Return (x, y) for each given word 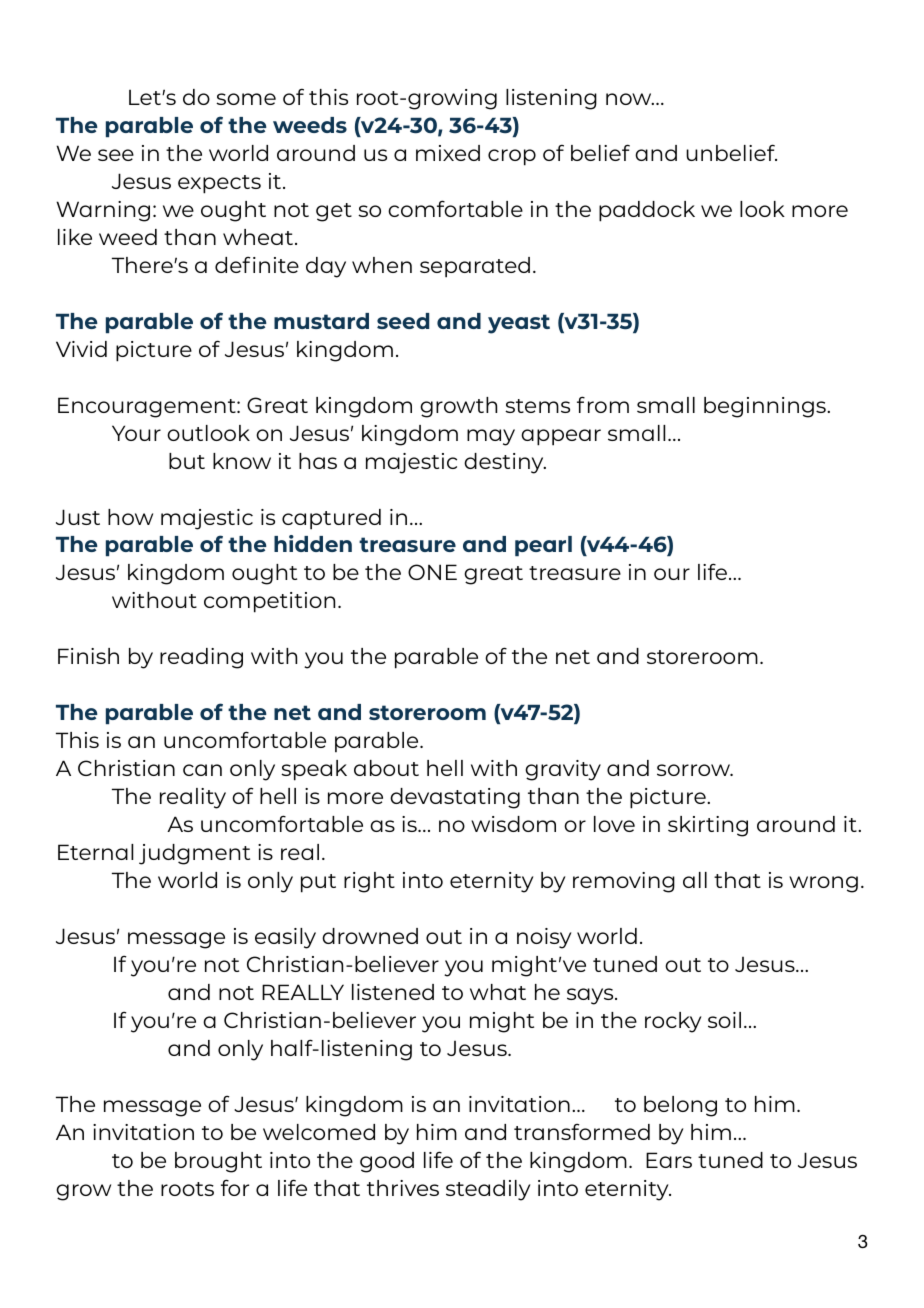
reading (201, 658)
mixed (448, 153)
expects (219, 184)
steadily (488, 1190)
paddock (647, 211)
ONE (432, 572)
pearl (543, 546)
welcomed (319, 1132)
